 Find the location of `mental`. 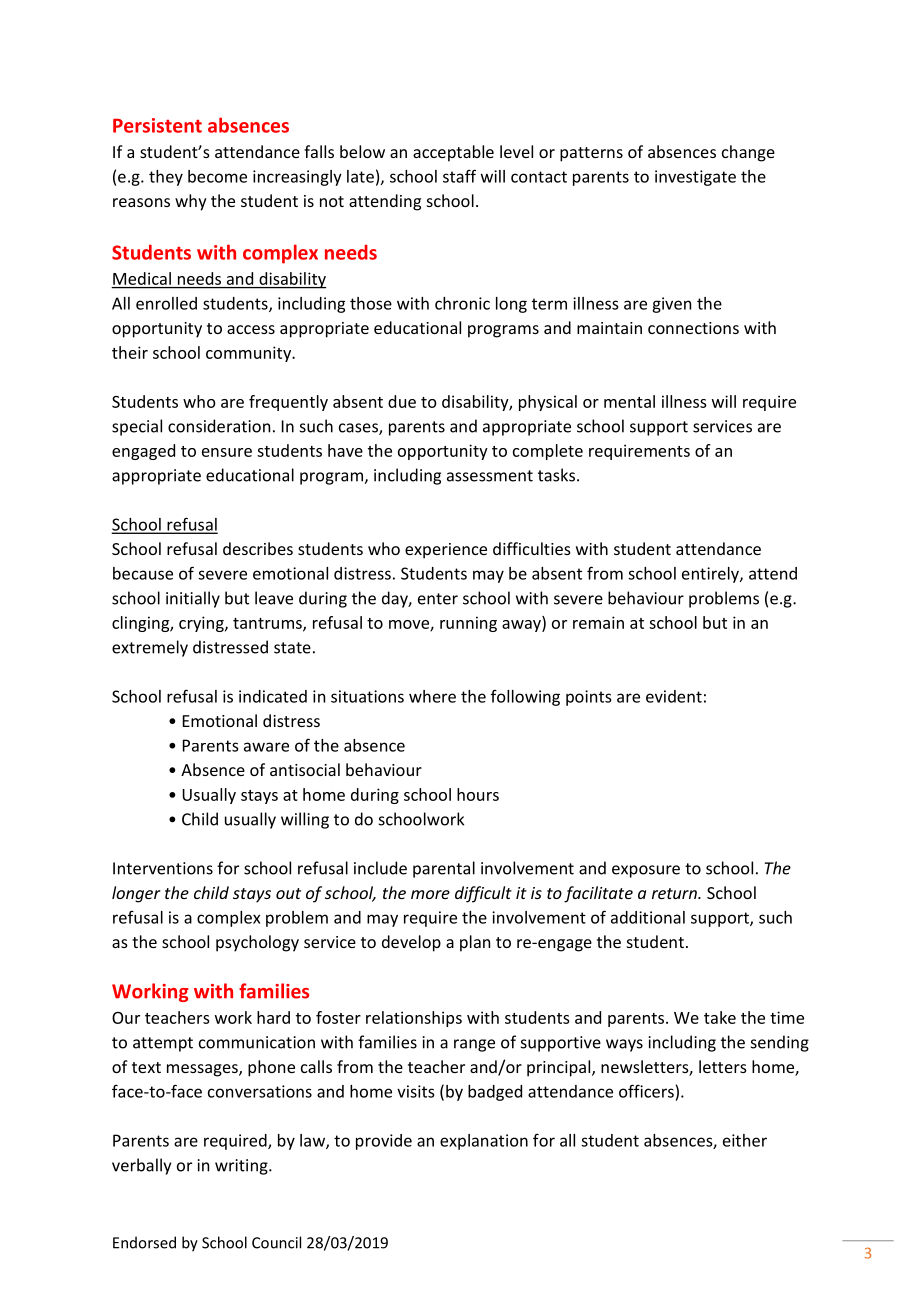

mental is located at coordinates (629, 401).
